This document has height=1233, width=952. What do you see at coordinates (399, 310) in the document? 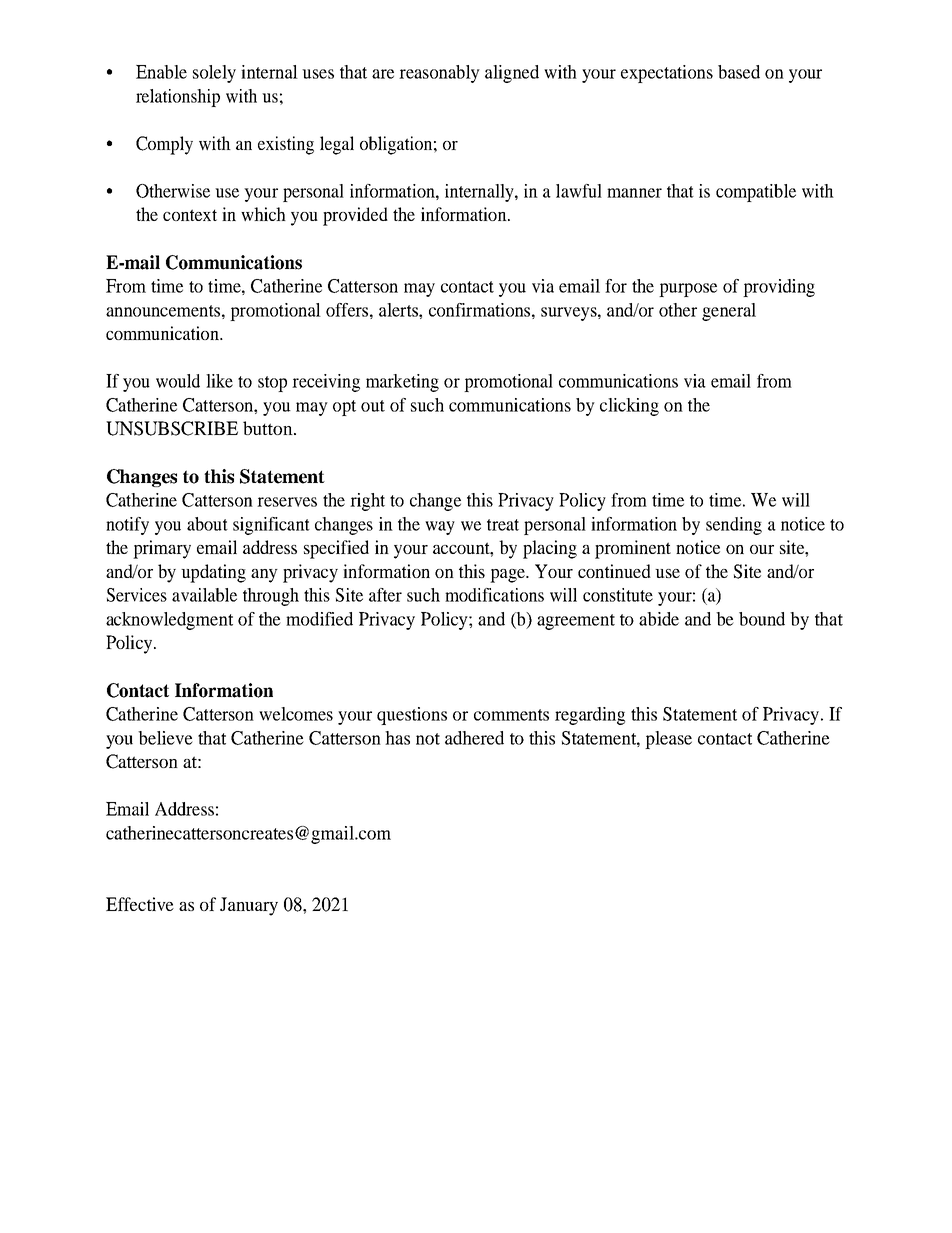
I see `alerts` at bounding box center [399, 310].
